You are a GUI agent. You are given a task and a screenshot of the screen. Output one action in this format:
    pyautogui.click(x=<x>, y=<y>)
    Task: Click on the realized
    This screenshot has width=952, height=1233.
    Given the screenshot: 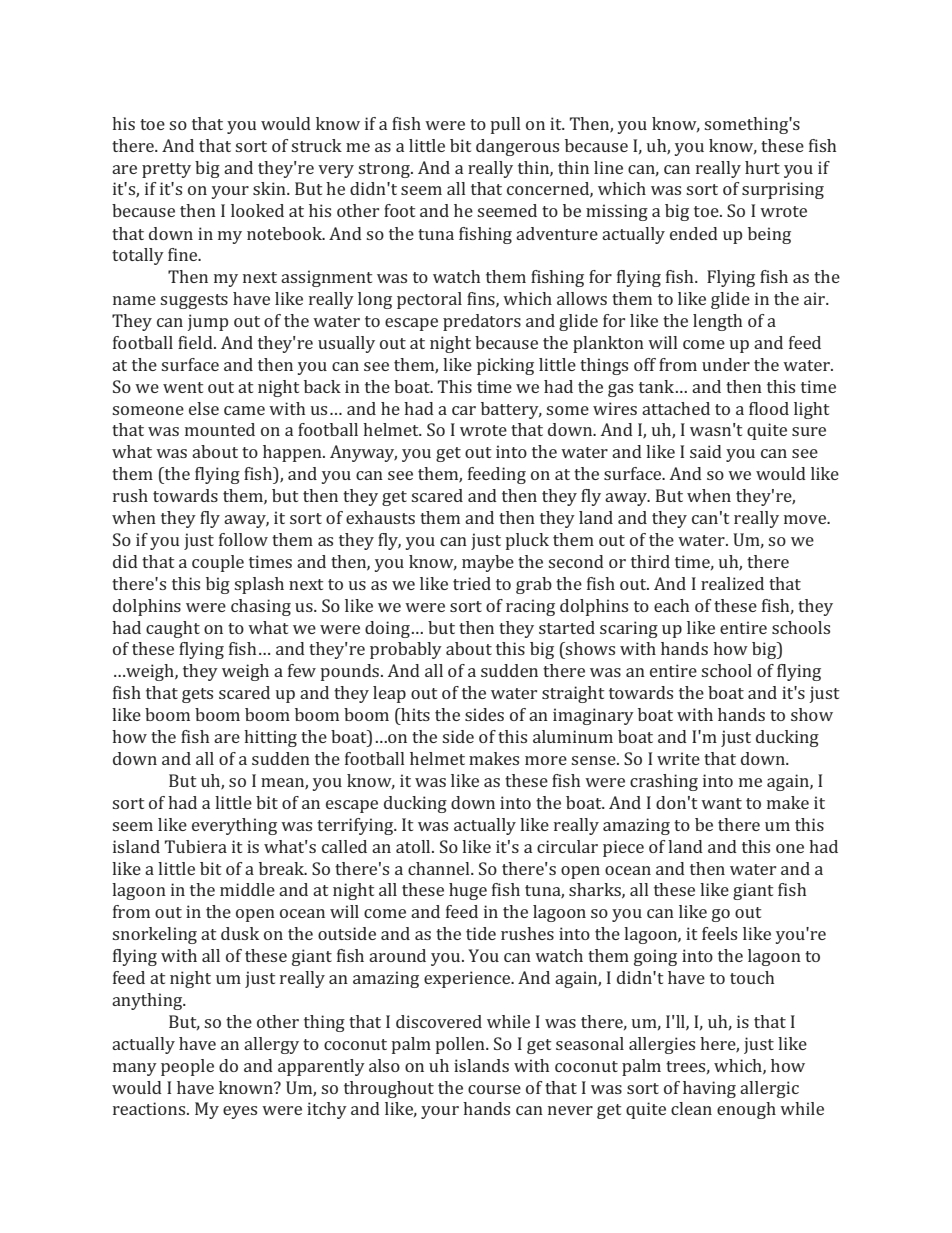 What is the action you would take?
    pyautogui.click(x=732, y=583)
